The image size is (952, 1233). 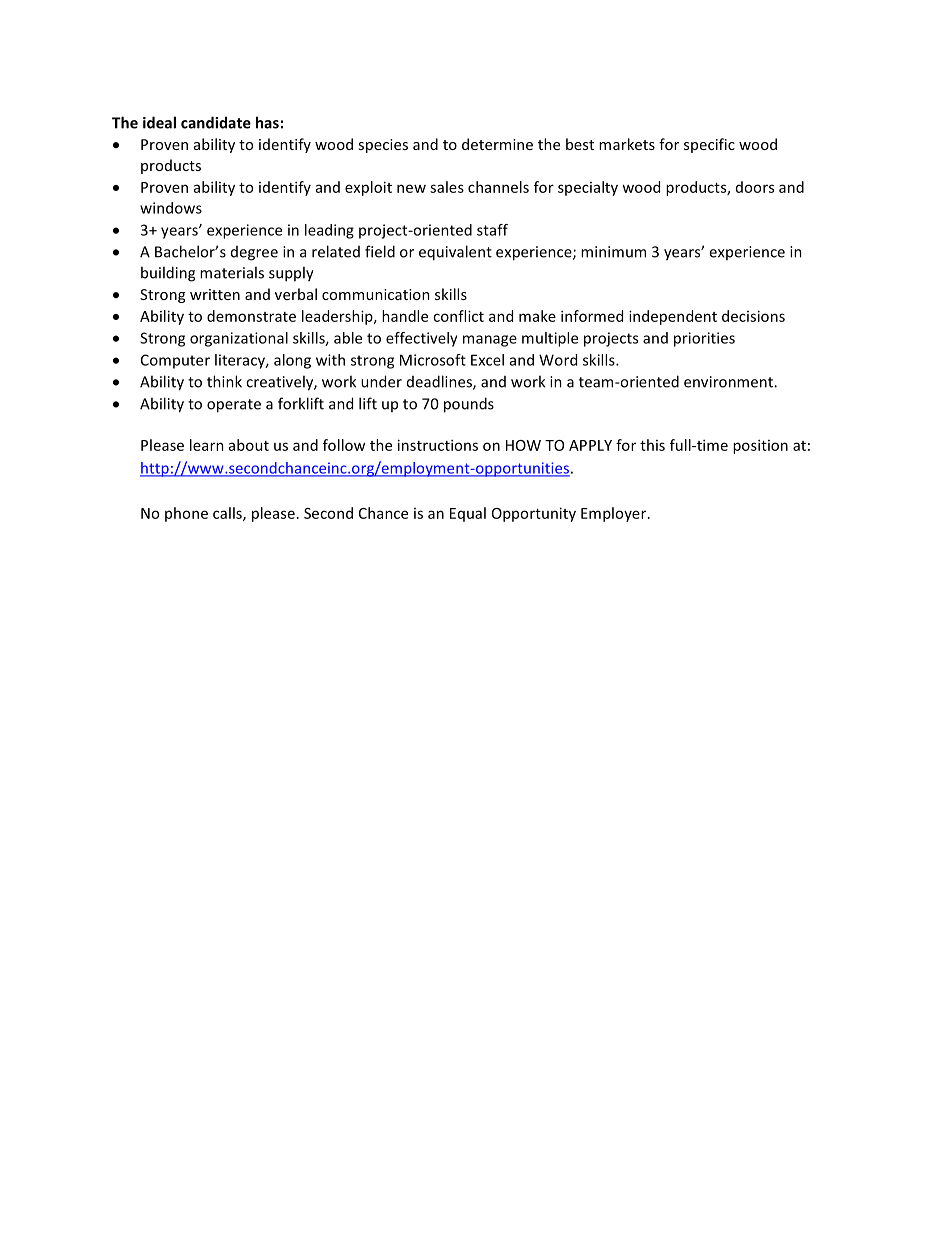 I want to click on specific, so click(x=709, y=145).
